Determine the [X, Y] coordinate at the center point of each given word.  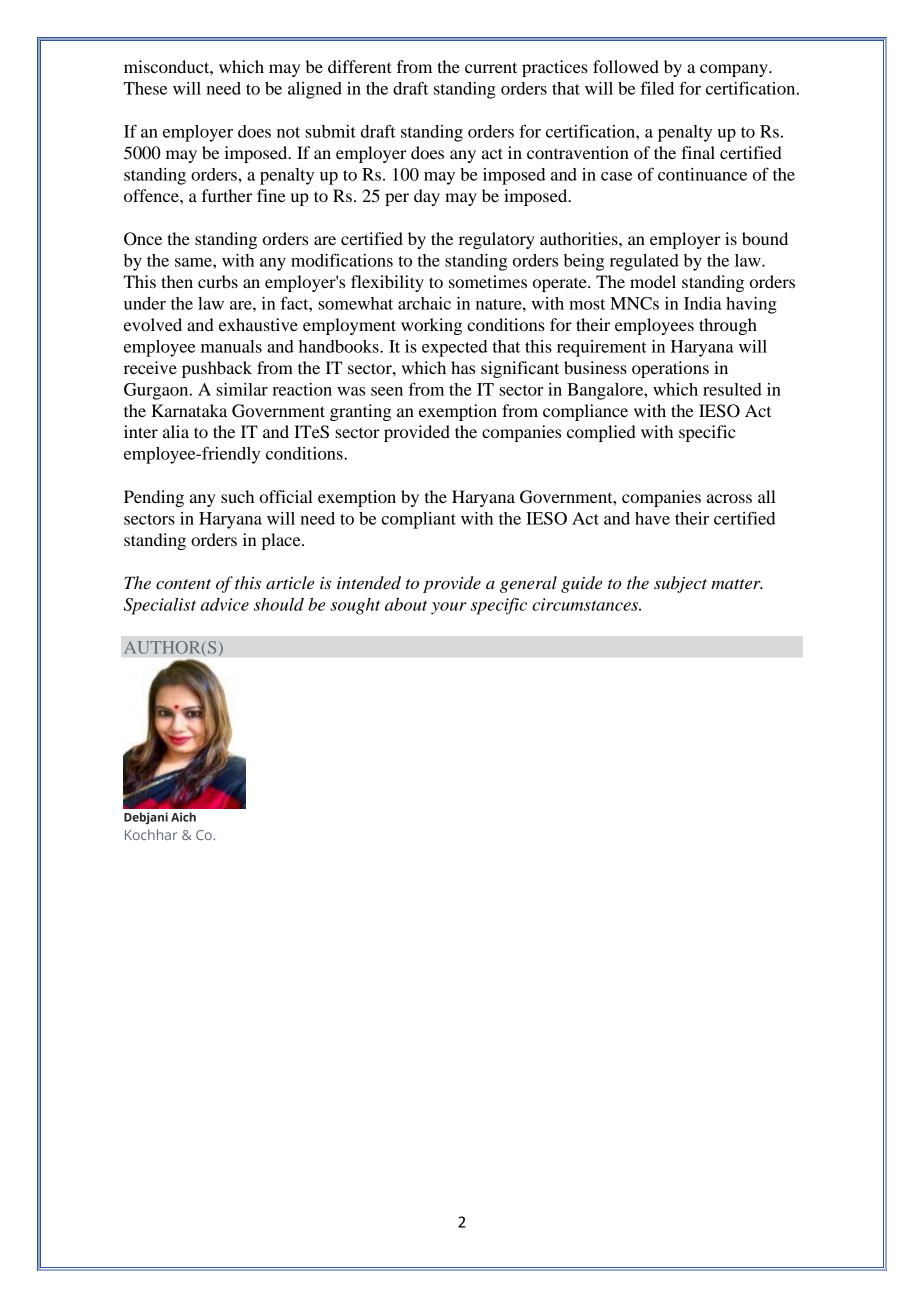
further [227, 195]
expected [454, 348]
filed [657, 88]
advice [225, 604]
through [728, 326]
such [237, 496]
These [145, 88]
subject [680, 584]
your [449, 608]
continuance [702, 174]
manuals [231, 346]
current [491, 67]
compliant [418, 520]
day [427, 197]
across [729, 498]
